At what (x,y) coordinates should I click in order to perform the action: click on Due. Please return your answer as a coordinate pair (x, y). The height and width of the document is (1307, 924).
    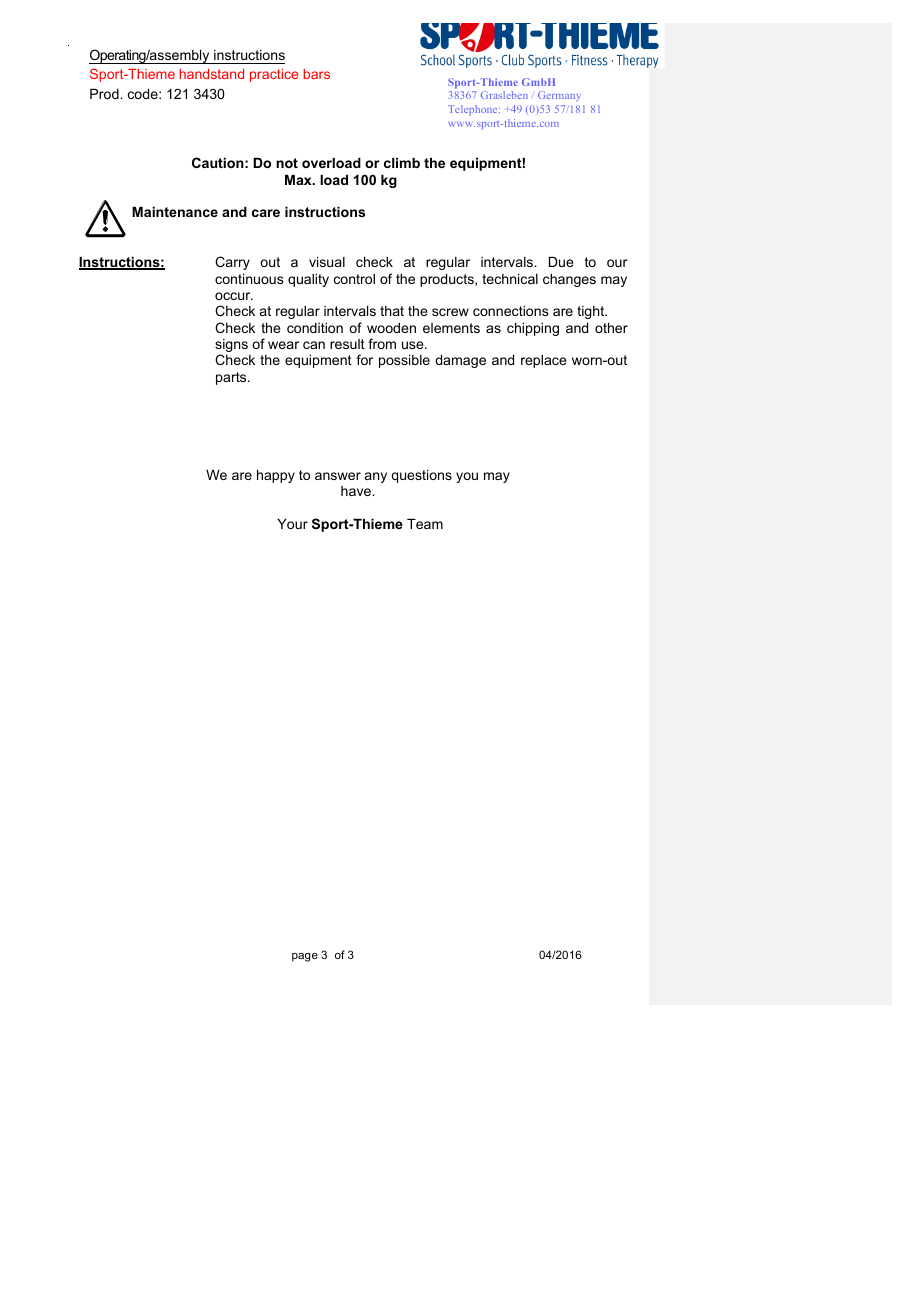
    Looking at the image, I should click on (561, 262).
